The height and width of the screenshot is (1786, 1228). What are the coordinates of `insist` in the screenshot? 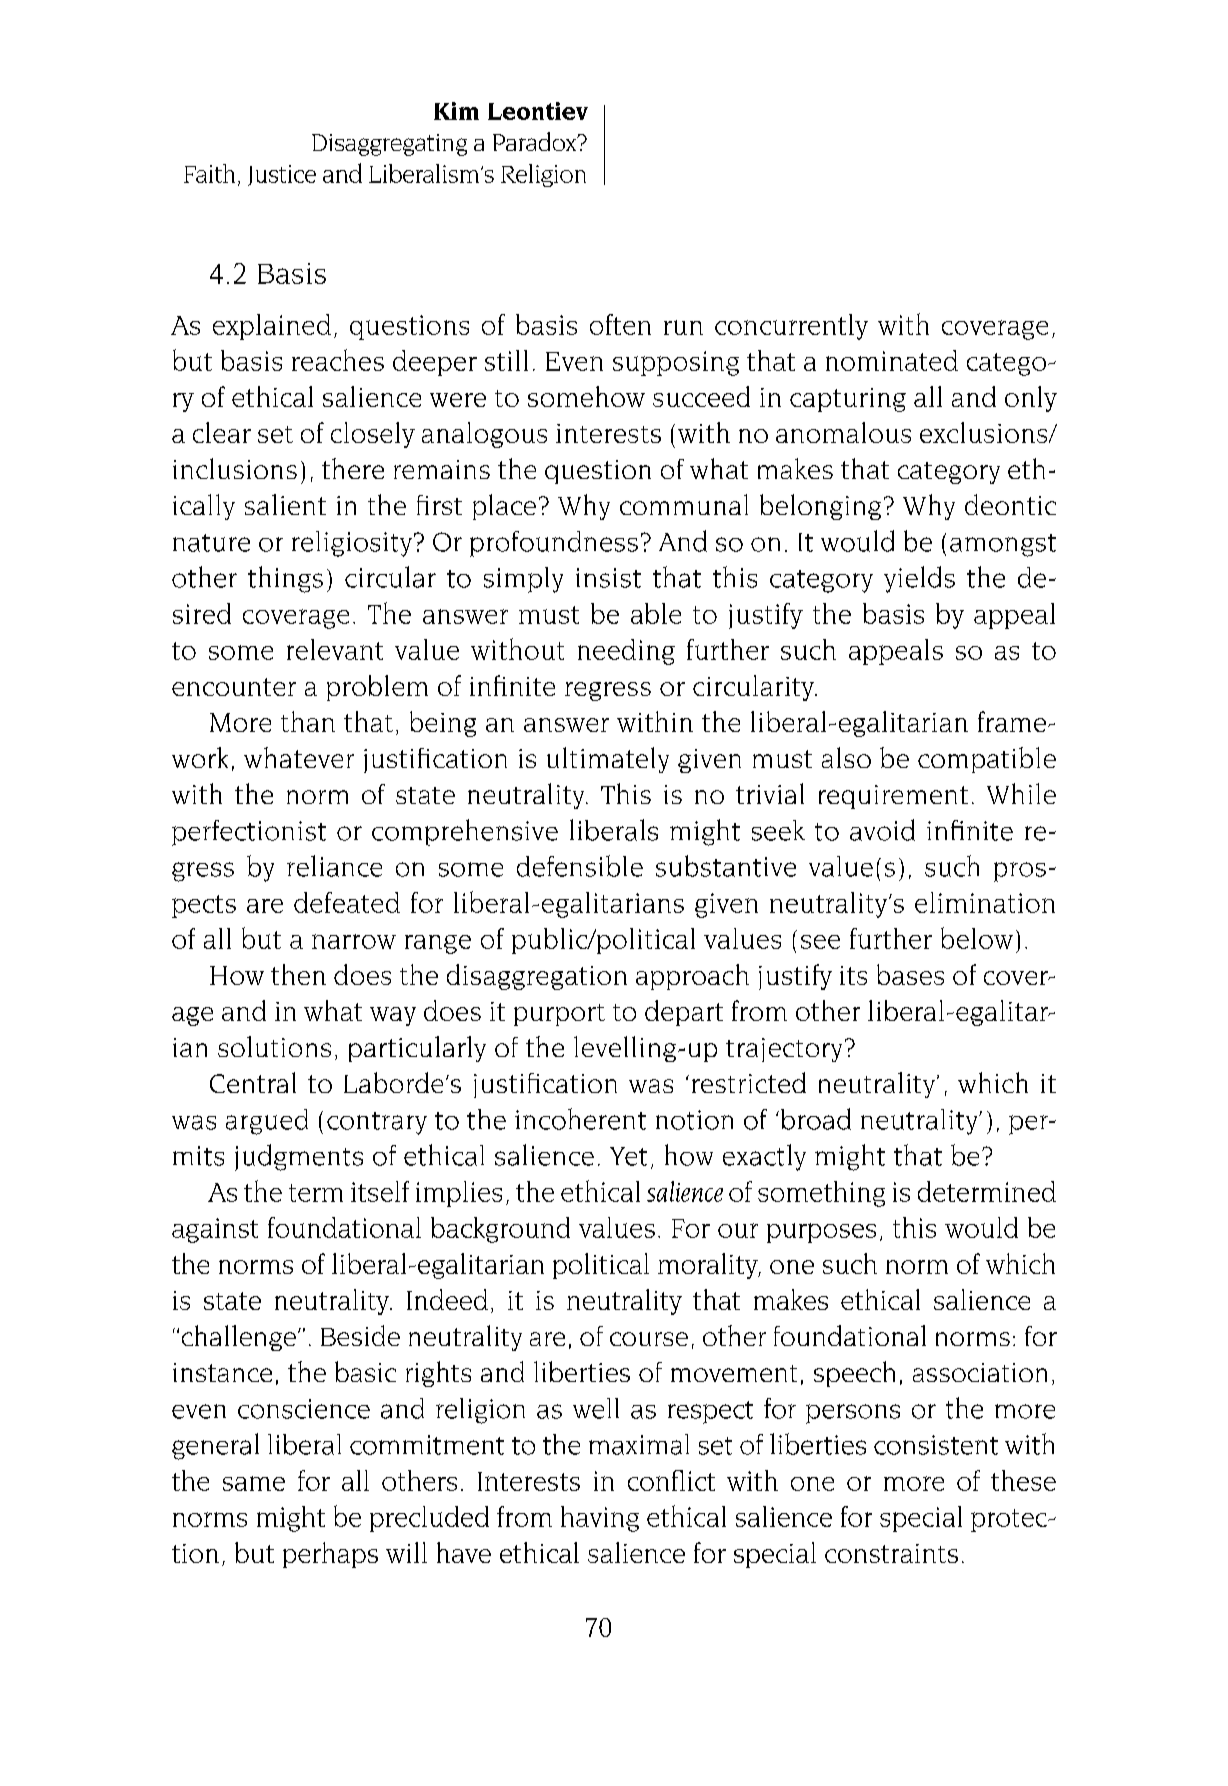 It's located at (608, 578).
